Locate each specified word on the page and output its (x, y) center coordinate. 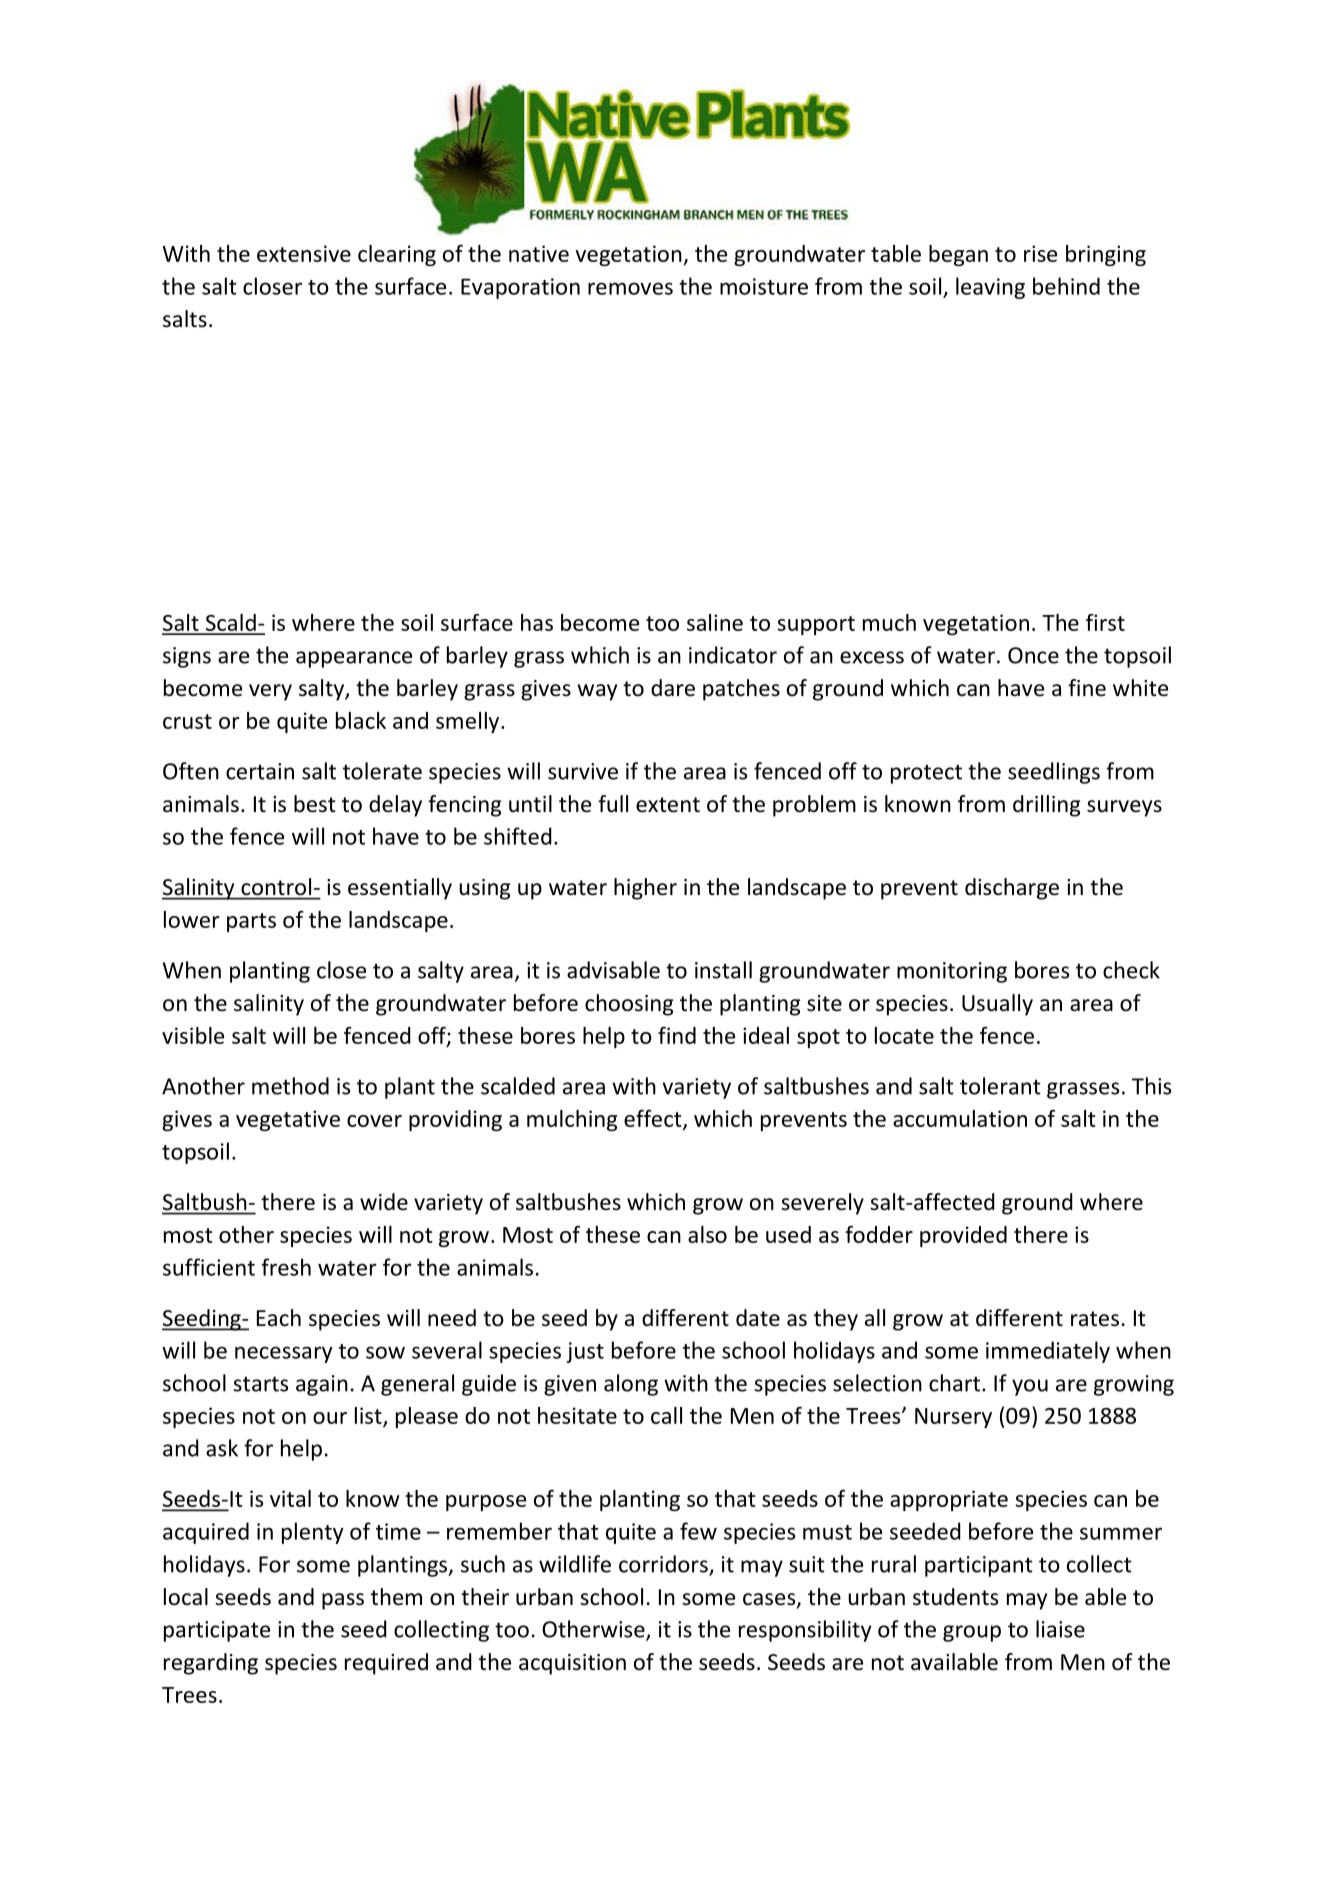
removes (630, 288)
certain (260, 771)
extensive (304, 253)
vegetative (288, 1120)
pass (343, 1601)
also (707, 1234)
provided (963, 1236)
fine (1087, 688)
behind (1066, 286)
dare (673, 688)
